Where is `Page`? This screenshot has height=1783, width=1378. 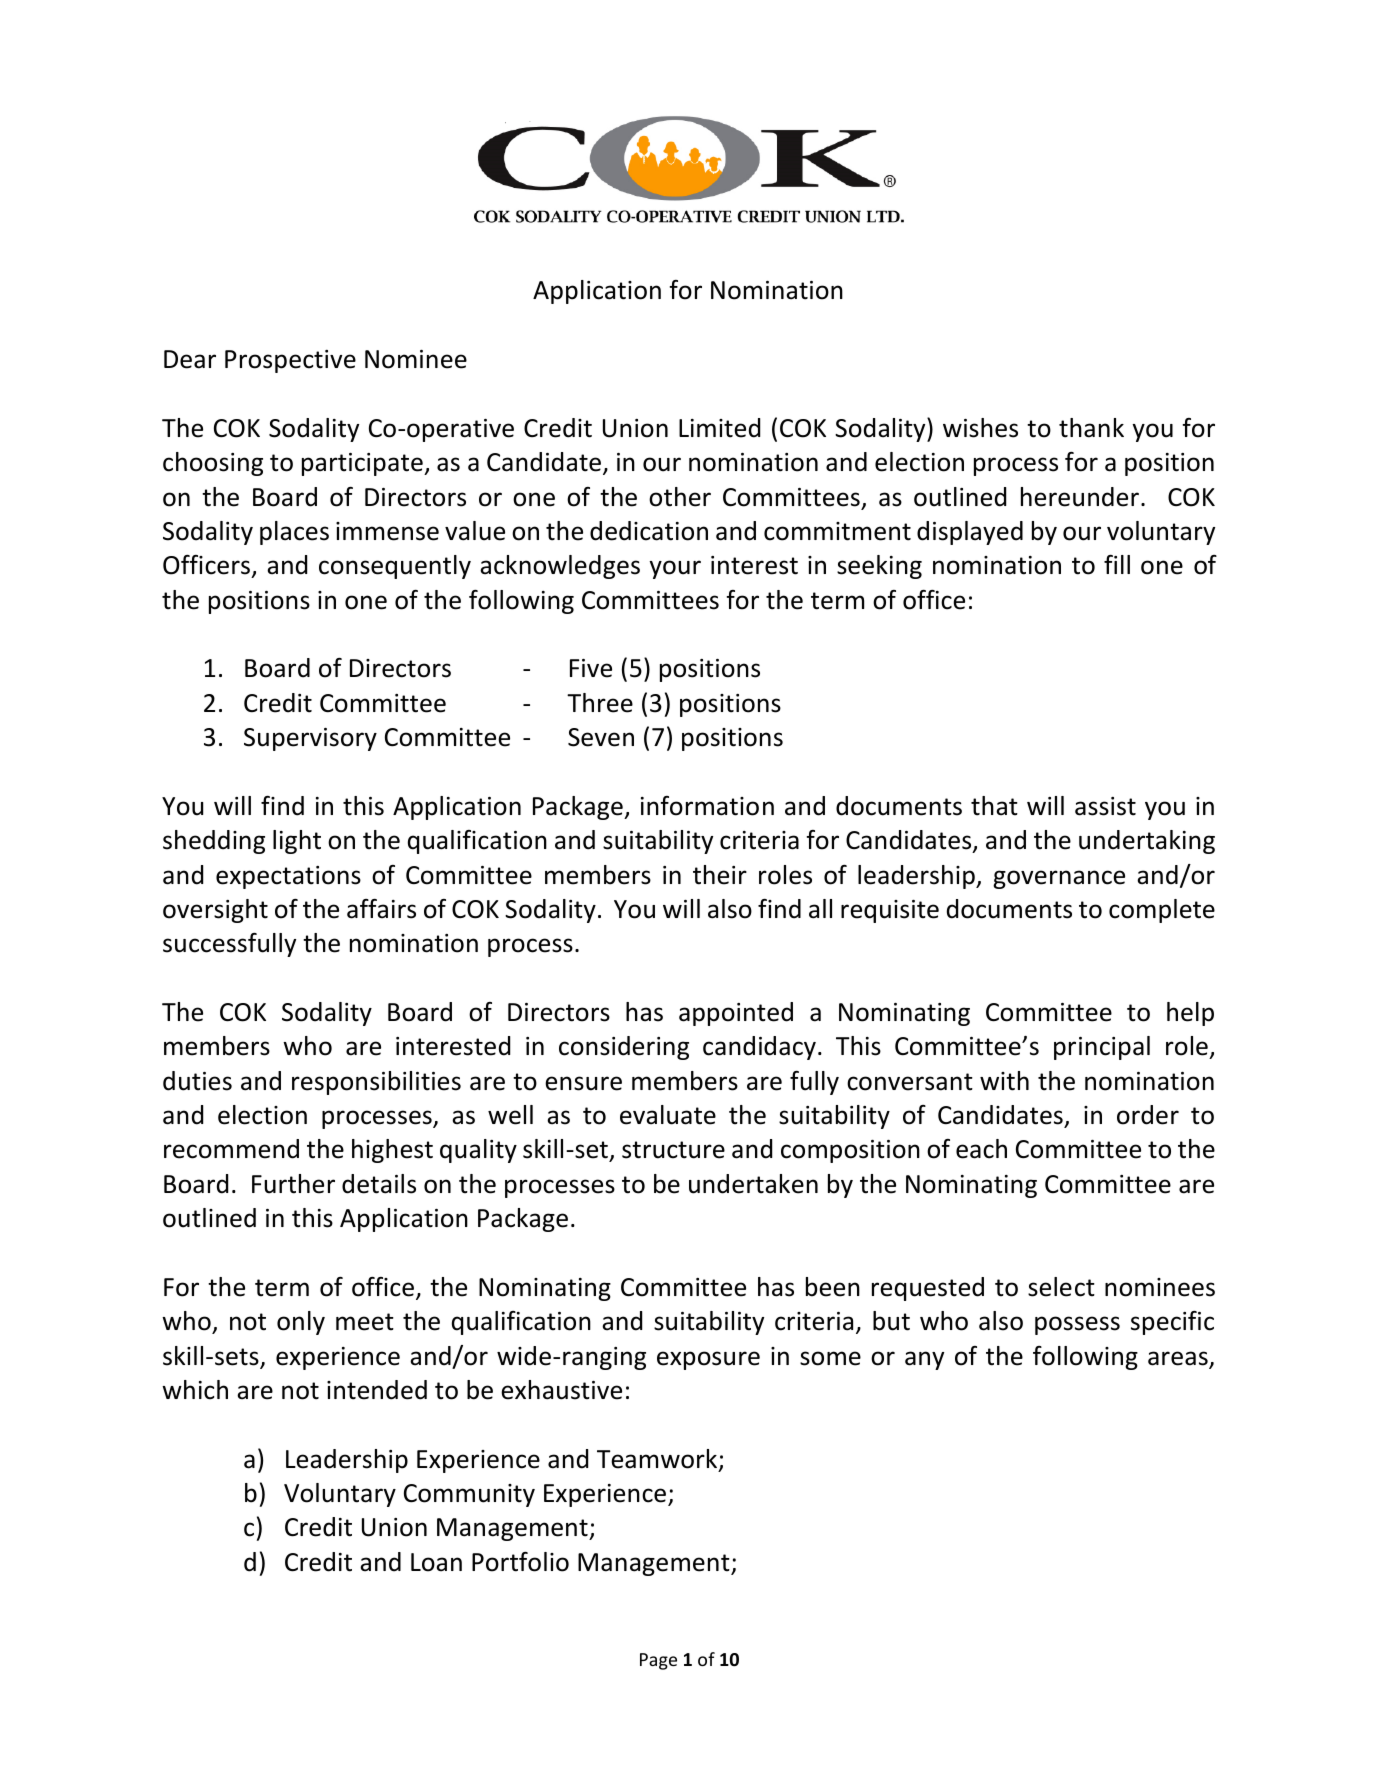
Page is located at coordinates (658, 1661).
